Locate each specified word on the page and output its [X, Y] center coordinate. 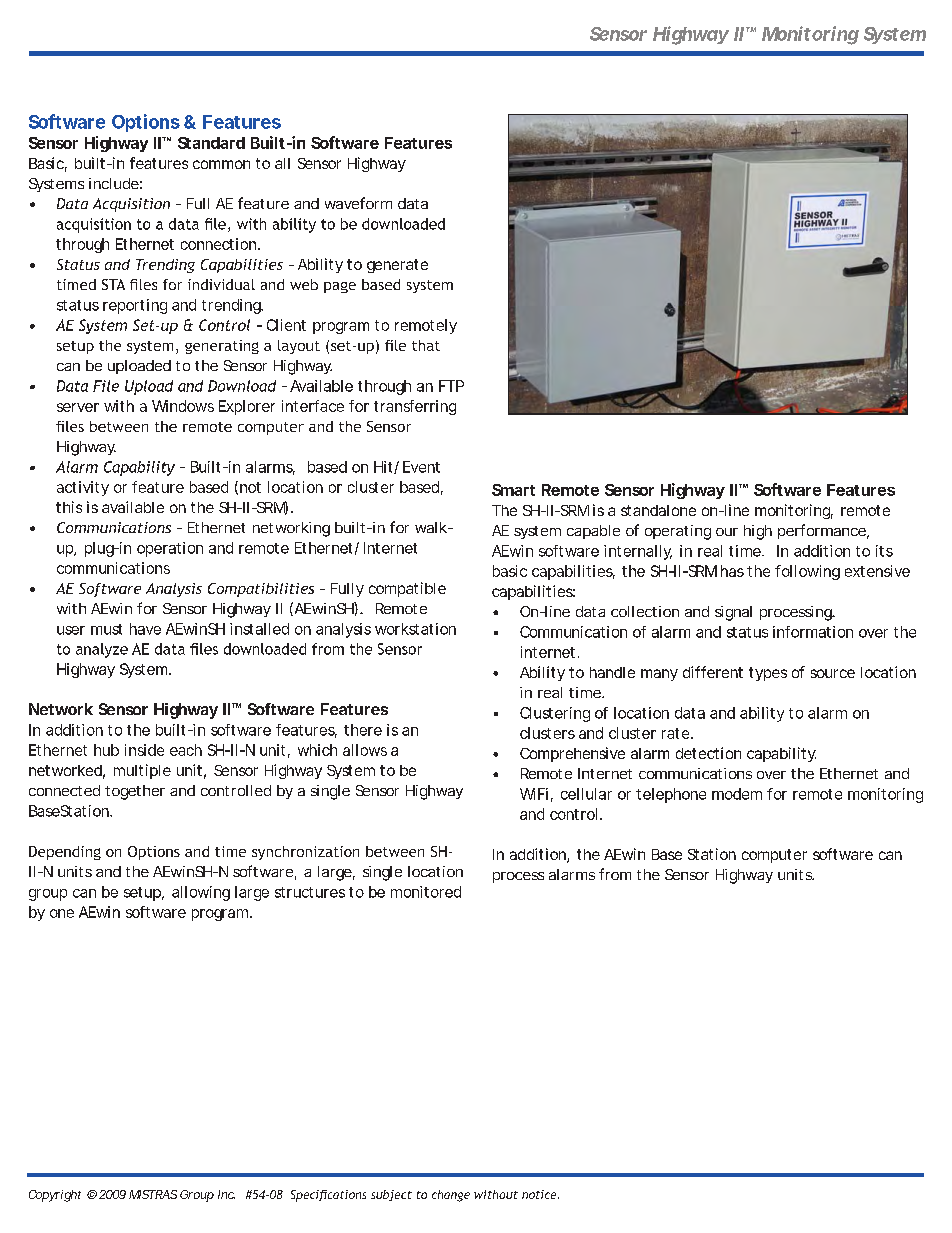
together [135, 792]
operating [678, 532]
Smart [513, 490]
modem [737, 794]
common [221, 164]
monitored [426, 892]
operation [170, 549]
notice [540, 1194]
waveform [358, 203]
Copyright [55, 1196]
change [451, 1196]
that [426, 345]
